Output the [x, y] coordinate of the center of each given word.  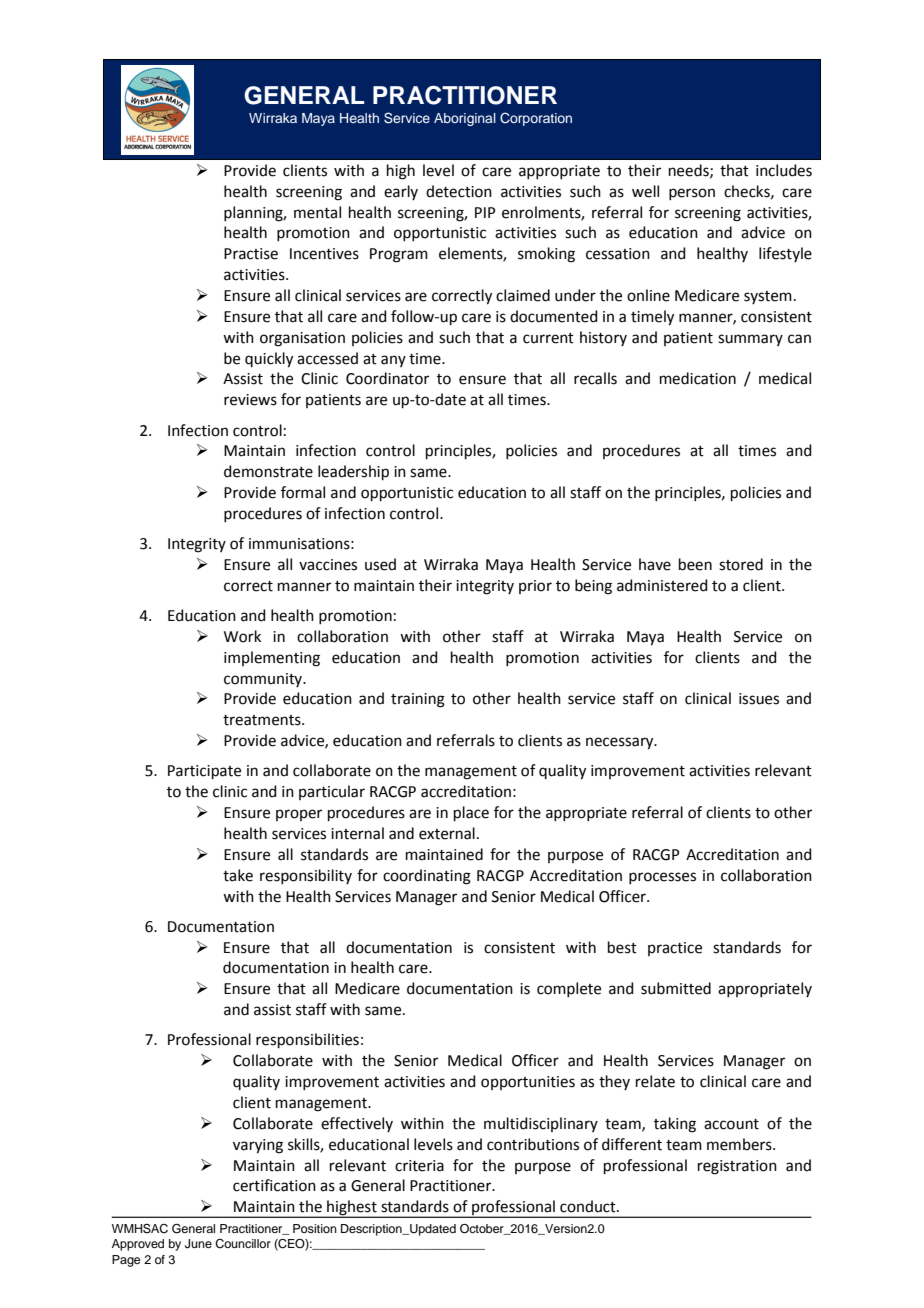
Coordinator [387, 378]
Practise [251, 254]
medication [698, 378]
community [264, 680]
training [418, 700]
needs [690, 171]
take [238, 875]
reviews [250, 400]
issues [759, 699]
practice [675, 949]
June [198, 1244]
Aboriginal [465, 119]
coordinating [427, 877]
